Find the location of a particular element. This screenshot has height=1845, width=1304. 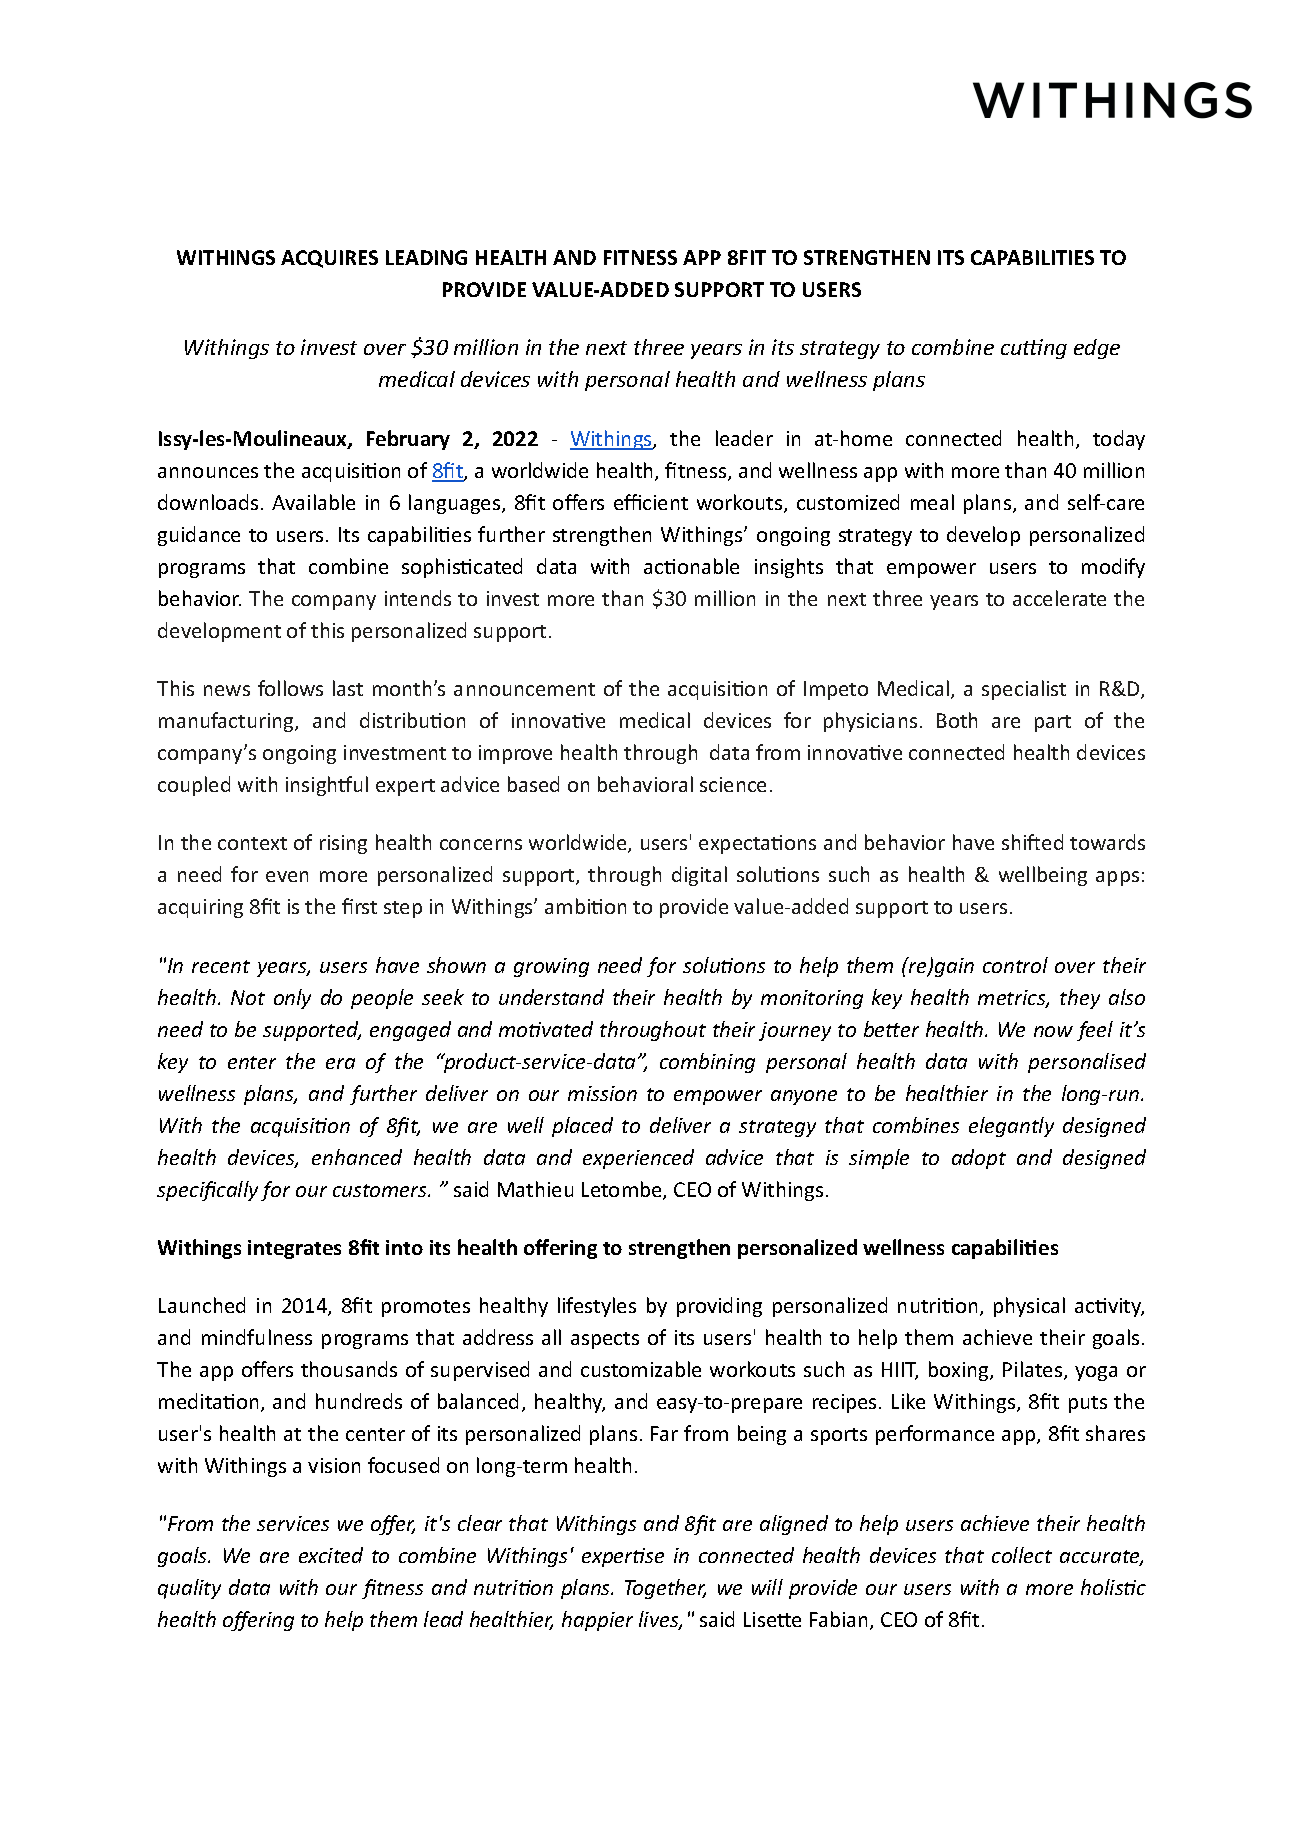

excited is located at coordinates (331, 1555).
